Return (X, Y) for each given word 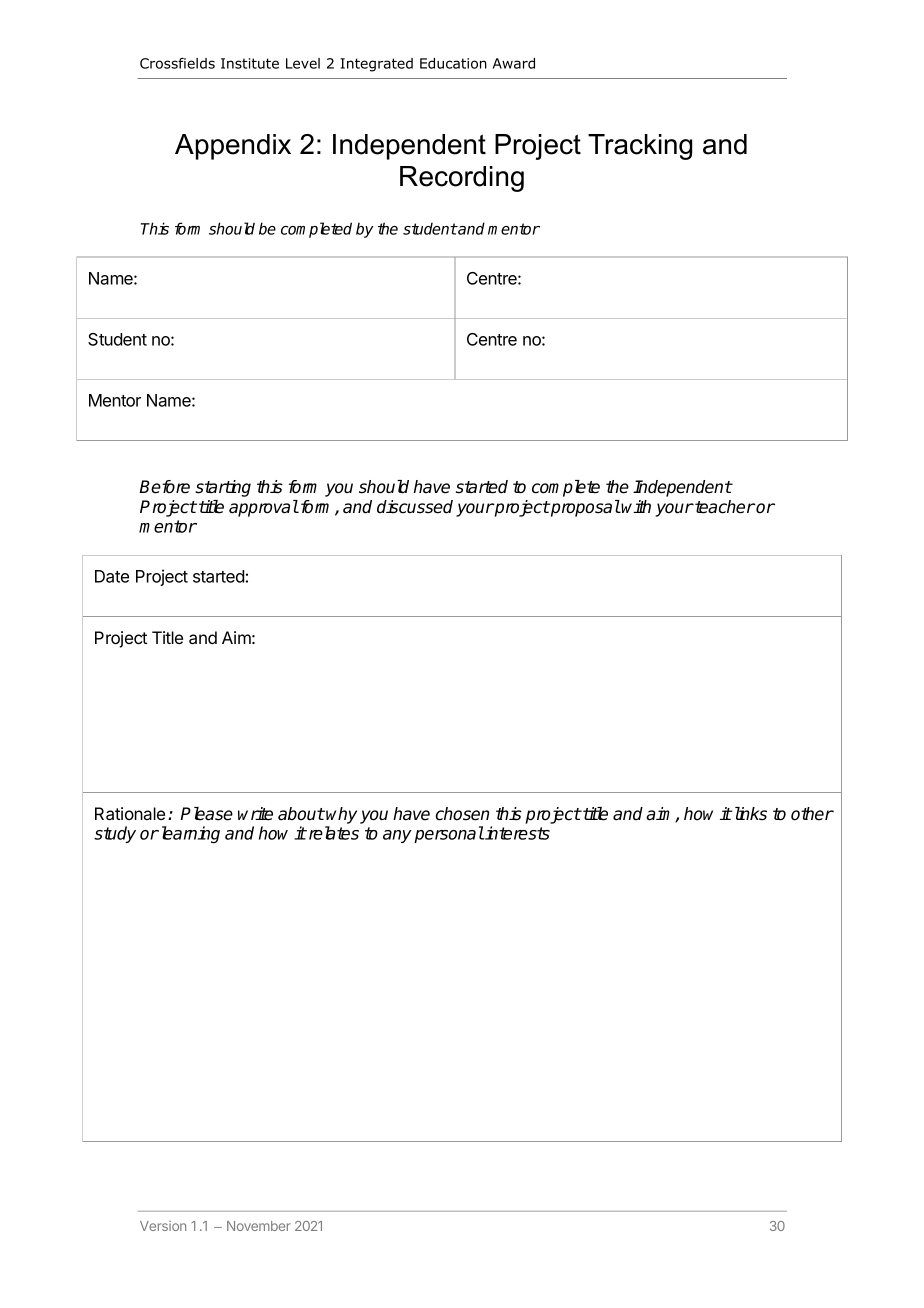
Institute (250, 63)
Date (112, 576)
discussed (415, 507)
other (812, 814)
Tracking (640, 147)
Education (453, 63)
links (749, 814)
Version (163, 1226)
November (259, 1226)
